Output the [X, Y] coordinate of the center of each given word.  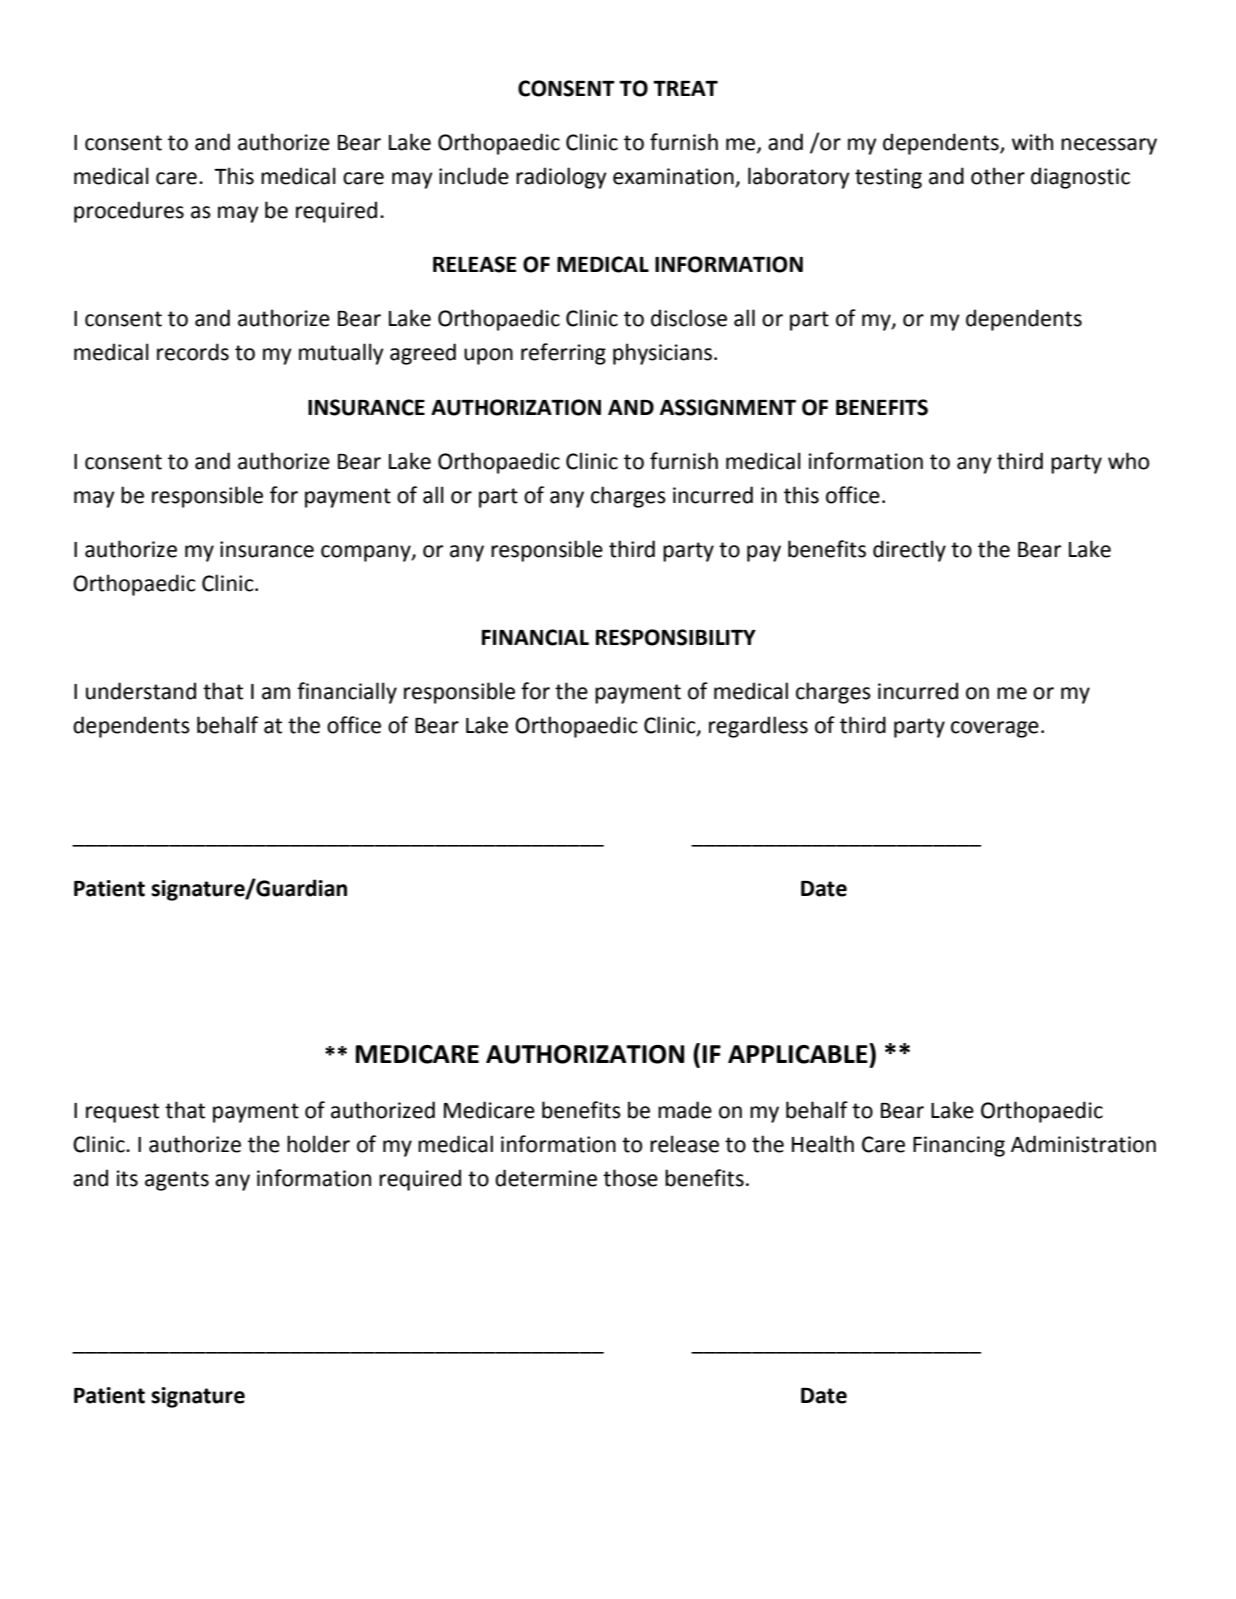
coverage [995, 729]
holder [318, 1144]
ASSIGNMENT [728, 407]
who [1128, 461]
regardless [758, 727]
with [1032, 142]
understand [141, 691]
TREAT [685, 88]
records [193, 352]
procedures [129, 212]
